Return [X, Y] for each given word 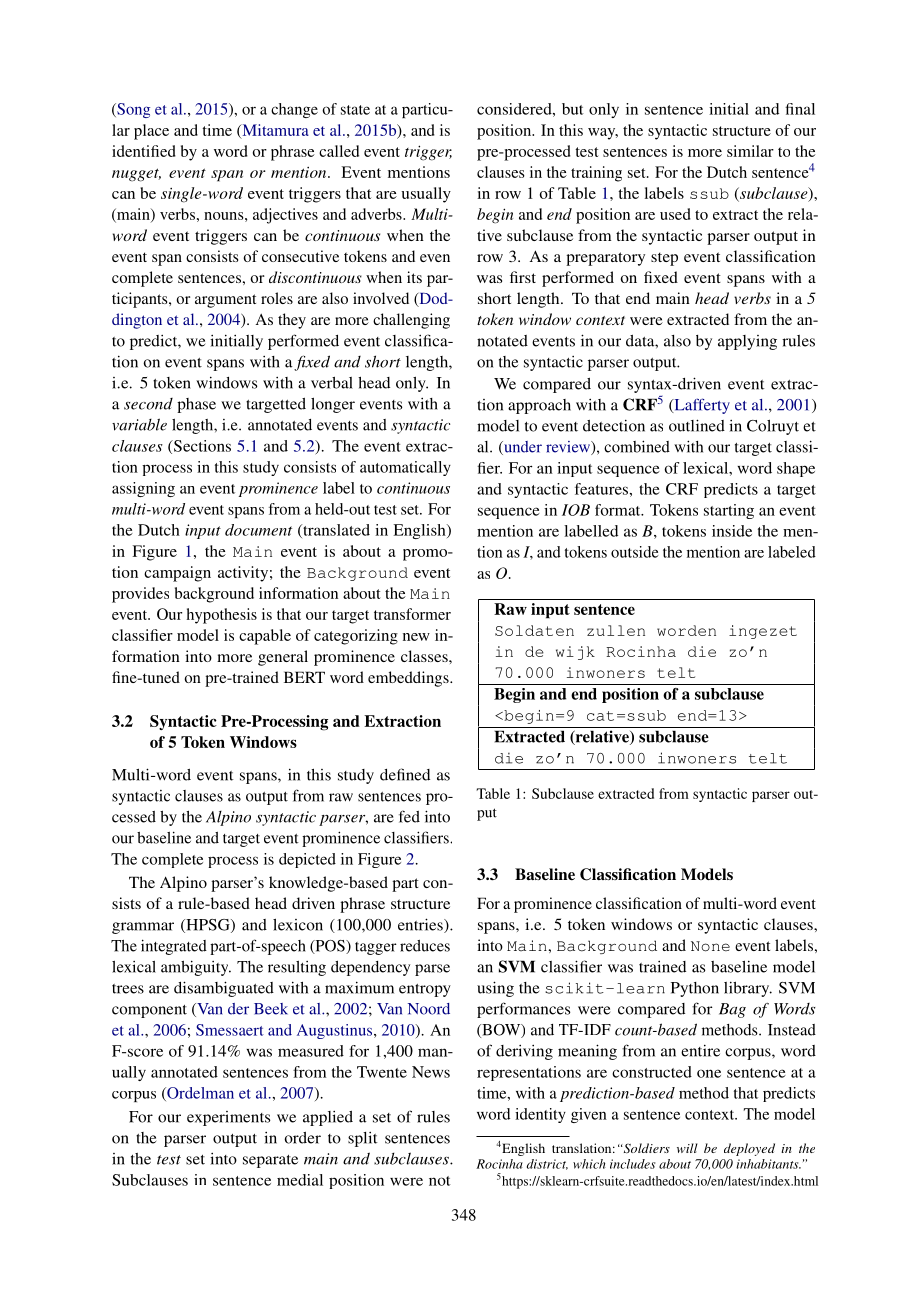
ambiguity [196, 968]
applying [747, 342]
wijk [575, 653]
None [710, 946]
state [355, 110]
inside [732, 531]
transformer [412, 614]
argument [225, 301]
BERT [304, 677]
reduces [425, 946]
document [258, 530]
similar [750, 151]
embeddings [409, 679]
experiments [228, 1118]
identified [144, 151]
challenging [411, 321]
